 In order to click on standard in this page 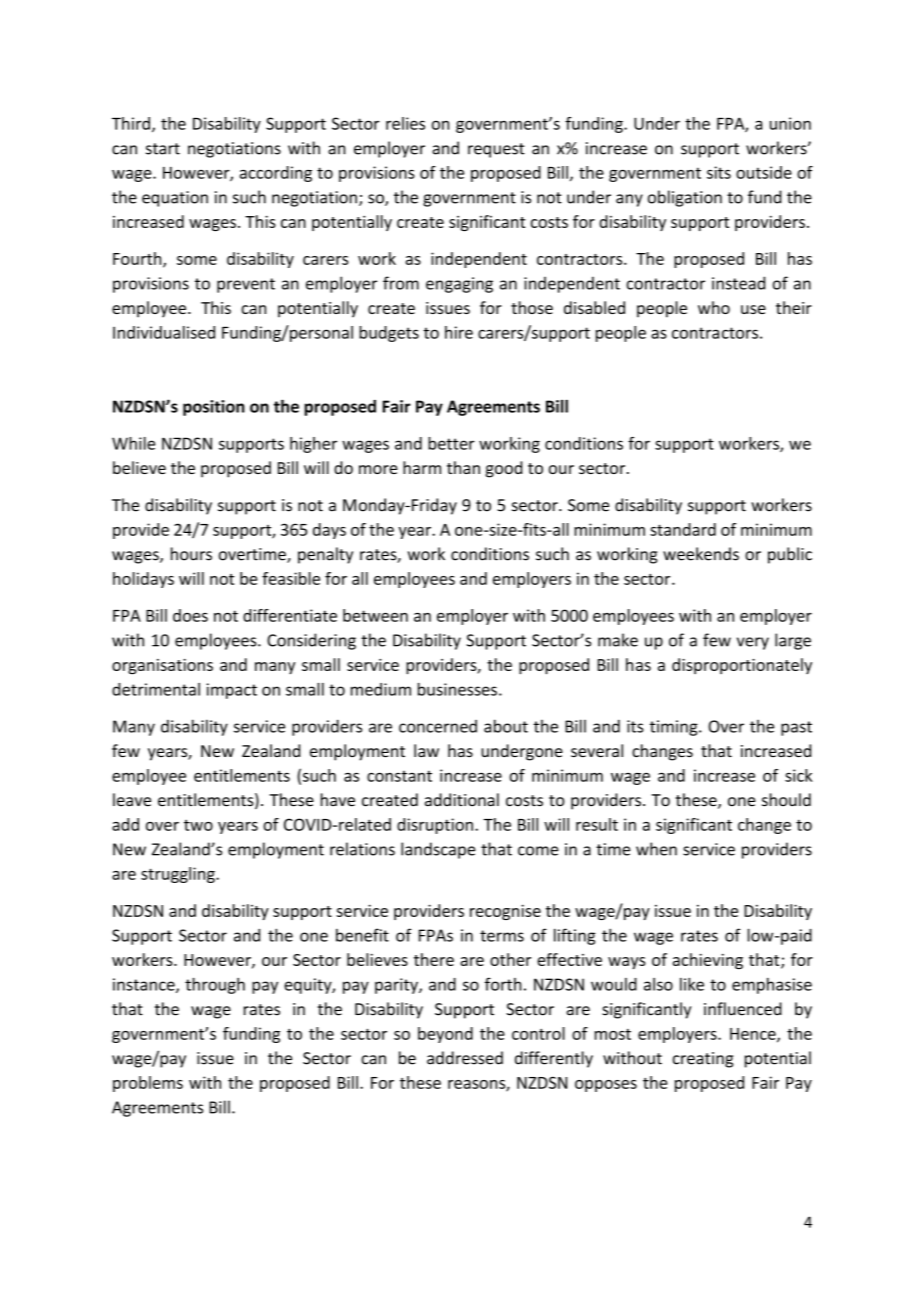, I will do `click(683, 529)`.
